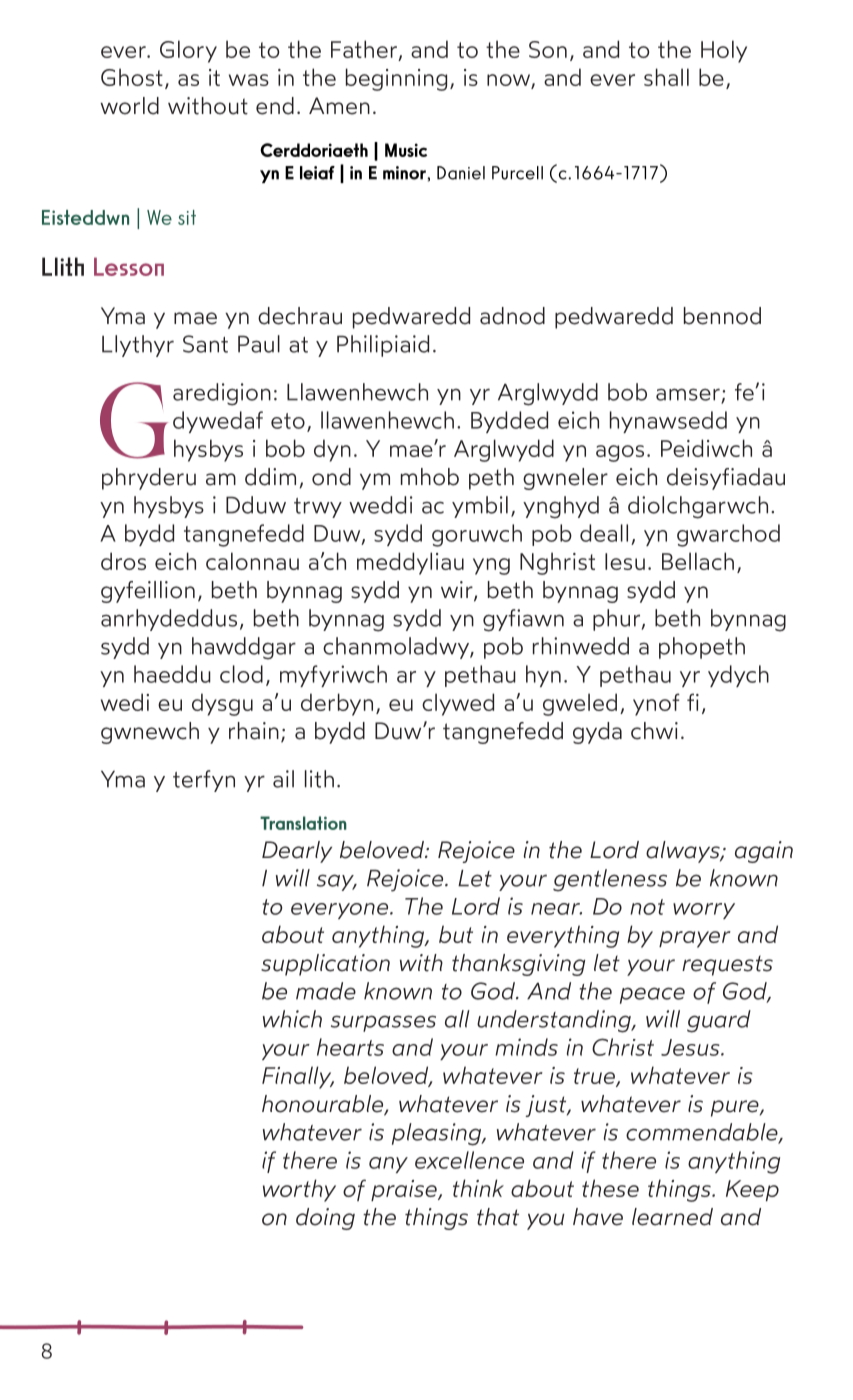 The width and height of the screenshot is (853, 1400). What do you see at coordinates (517, 173) in the screenshot?
I see `Purcell` at bounding box center [517, 173].
